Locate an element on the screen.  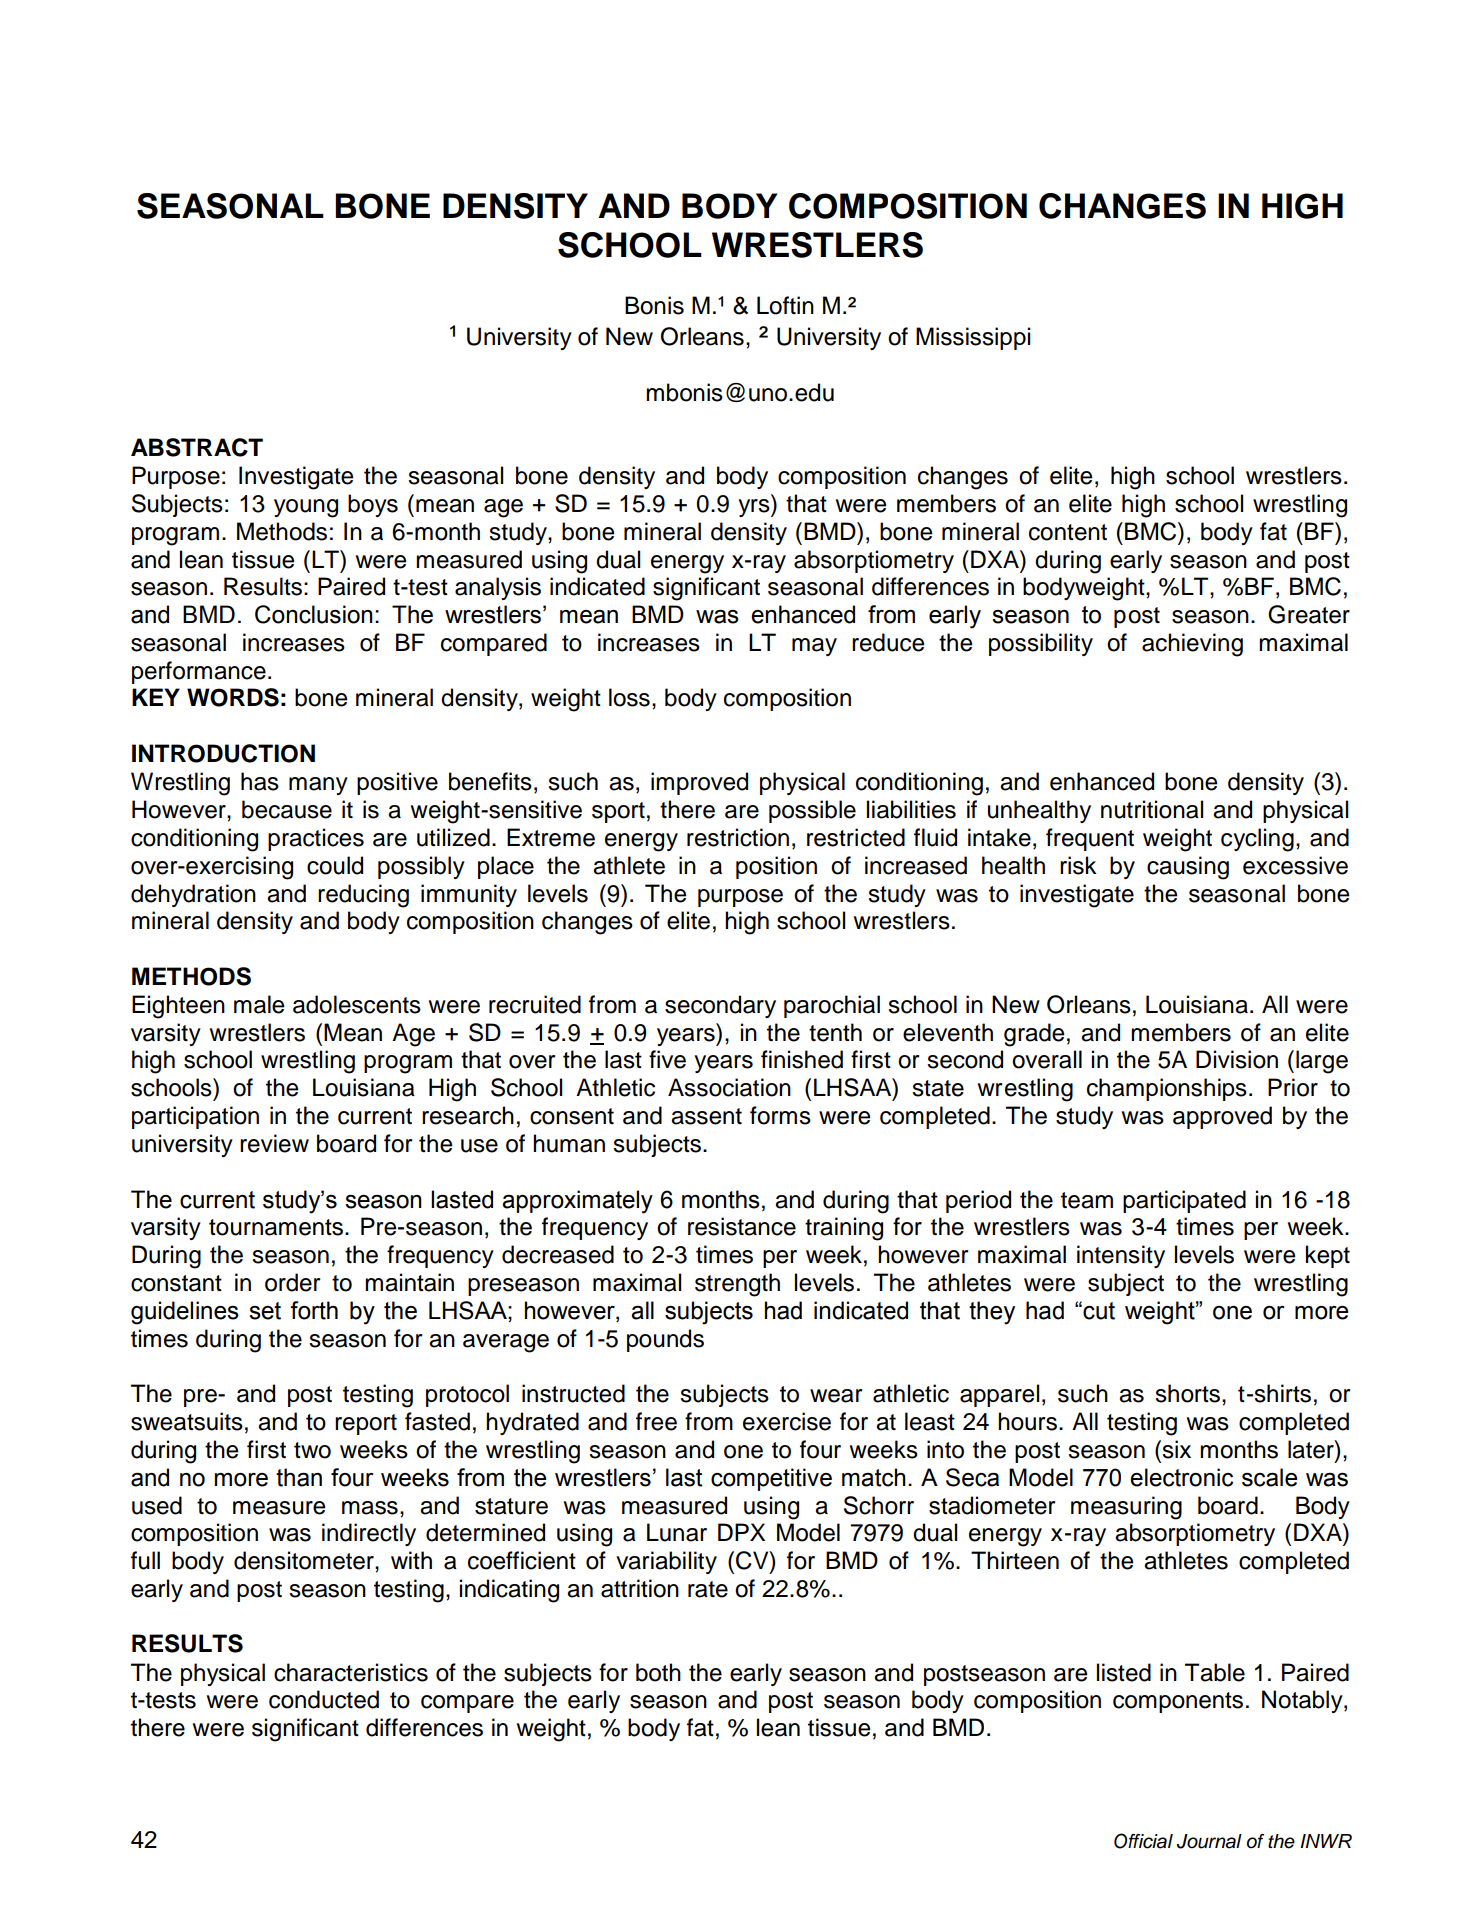
conducted is located at coordinates (324, 1699).
